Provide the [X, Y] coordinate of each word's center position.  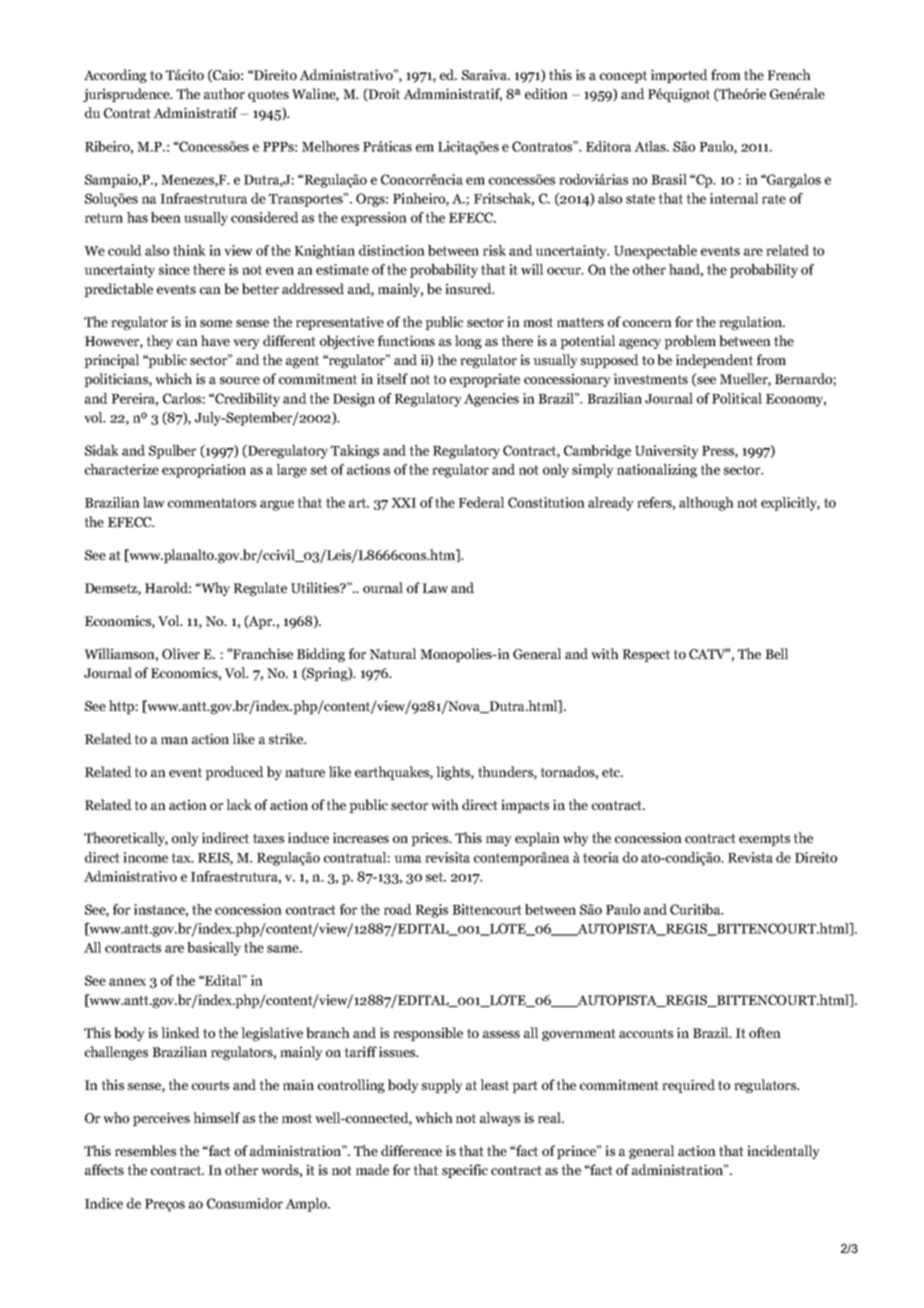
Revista [750, 857]
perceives [161, 1119]
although [706, 504]
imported [679, 76]
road [398, 909]
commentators [212, 503]
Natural [392, 653]
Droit [383, 94]
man [174, 740]
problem [690, 342]
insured [469, 288]
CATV [708, 653]
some [216, 323]
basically [214, 949]
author [224, 93]
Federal [481, 502]
